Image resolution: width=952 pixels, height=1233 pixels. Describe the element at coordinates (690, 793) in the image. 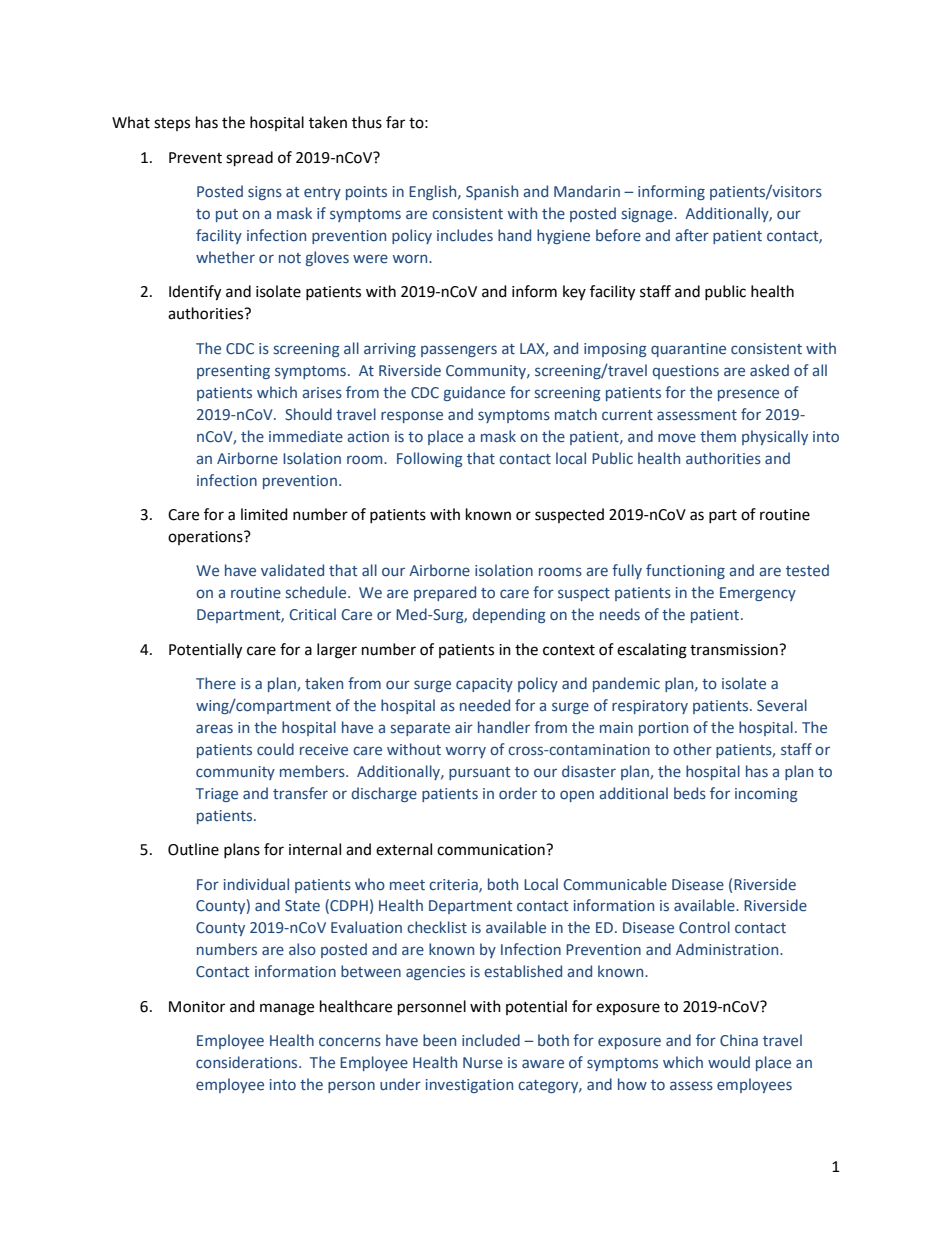

I see `beds` at that location.
